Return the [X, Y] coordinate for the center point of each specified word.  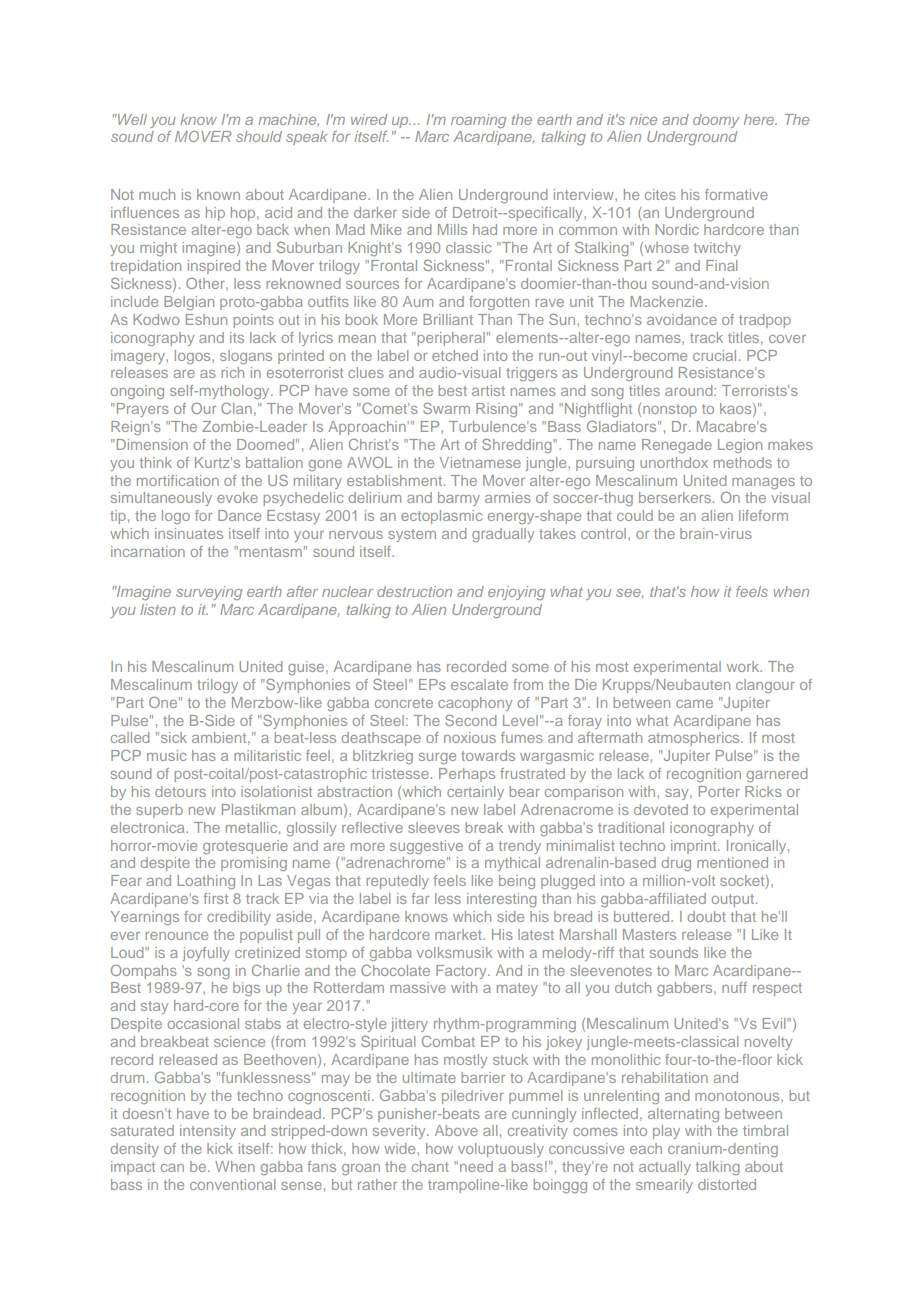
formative [736, 194]
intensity [208, 1132]
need [476, 1166]
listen [158, 609]
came [694, 704]
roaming [478, 121]
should [259, 136]
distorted [727, 1184]
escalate [479, 684]
